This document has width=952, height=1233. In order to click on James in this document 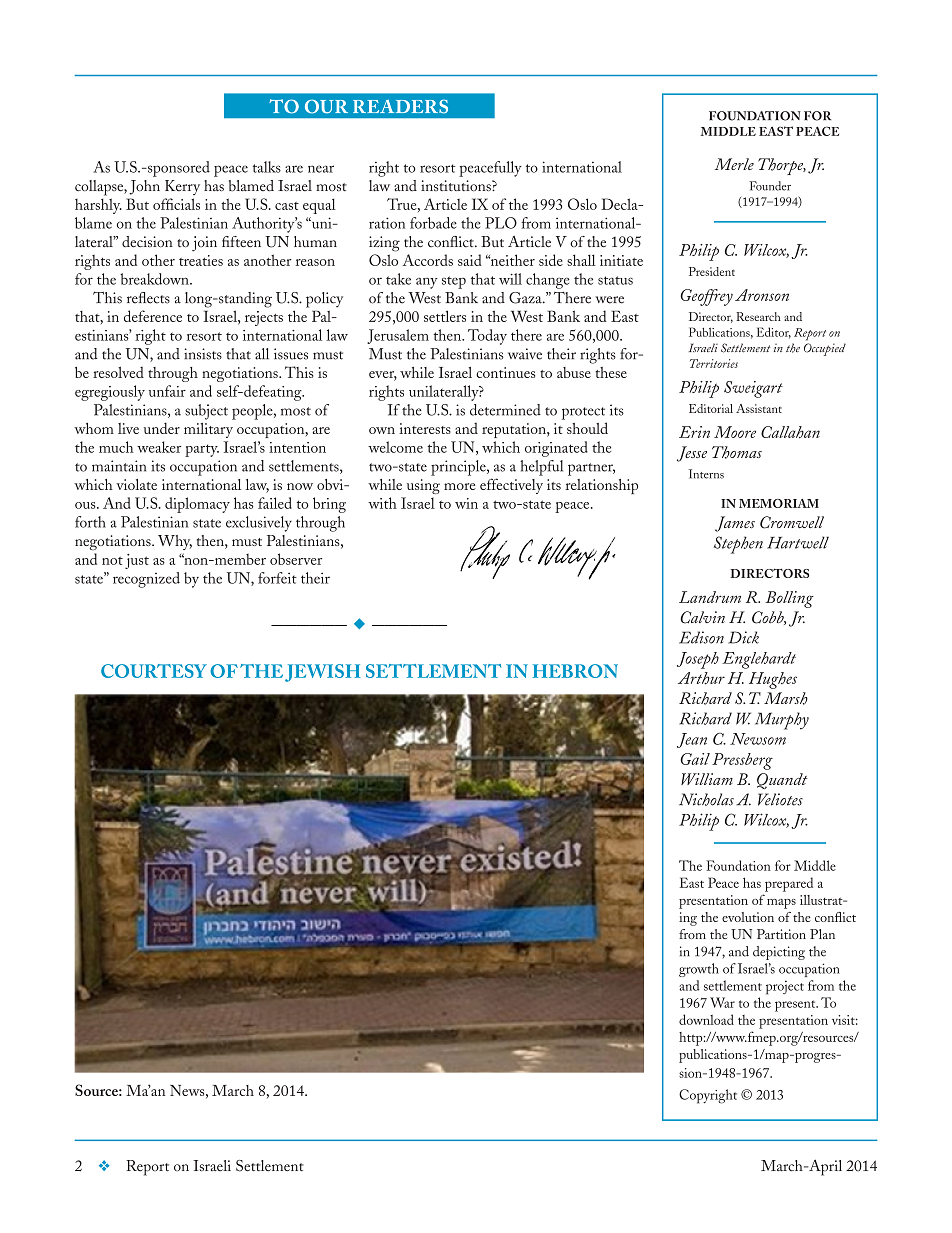, I will do `click(735, 524)`.
